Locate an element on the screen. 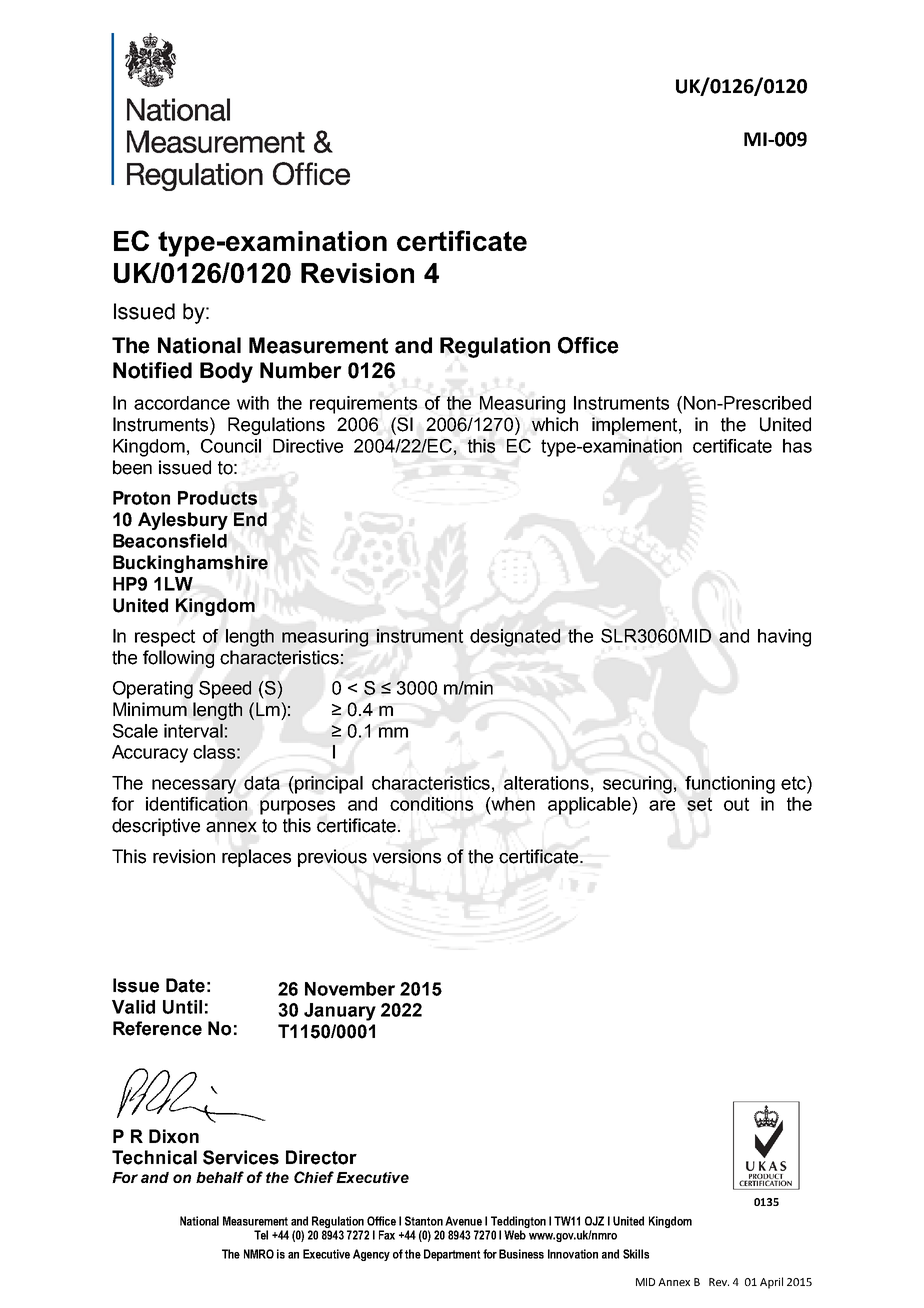 The height and width of the screenshot is (1308, 924). conditions is located at coordinates (431, 804).
